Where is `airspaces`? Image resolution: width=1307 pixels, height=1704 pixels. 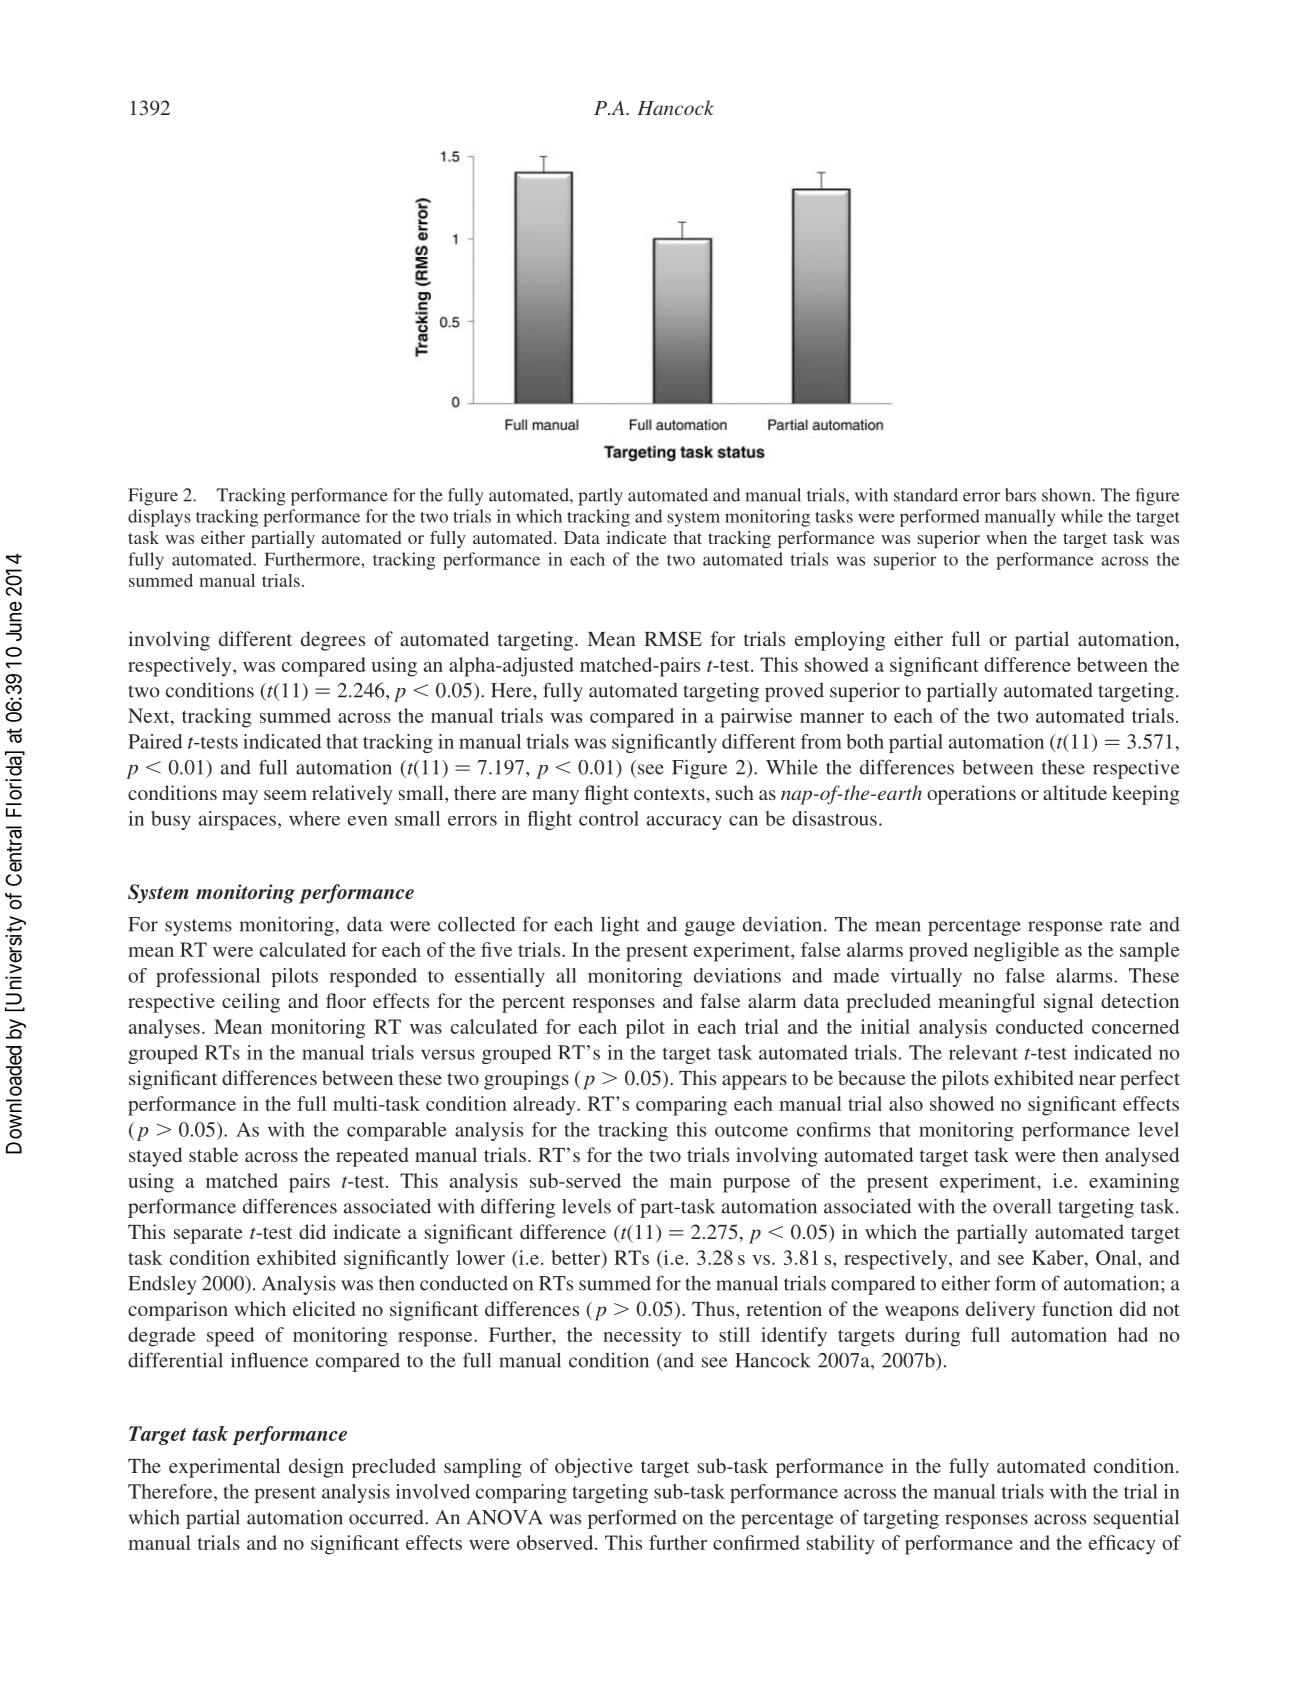
airspaces is located at coordinates (237, 820).
